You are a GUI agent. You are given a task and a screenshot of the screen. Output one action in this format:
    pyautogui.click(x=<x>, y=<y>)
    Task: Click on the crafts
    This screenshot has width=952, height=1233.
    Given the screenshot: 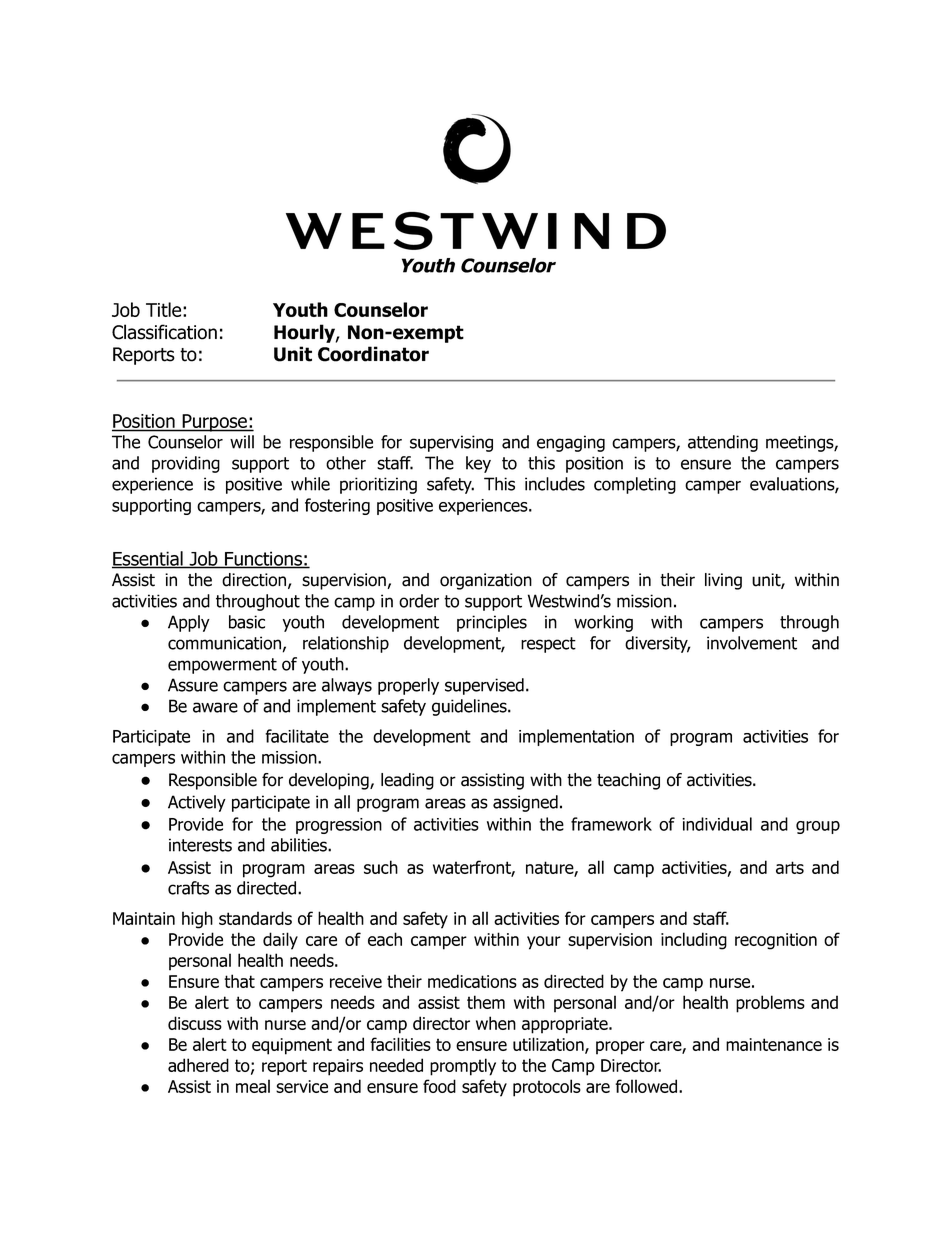 What is the action you would take?
    pyautogui.click(x=188, y=888)
